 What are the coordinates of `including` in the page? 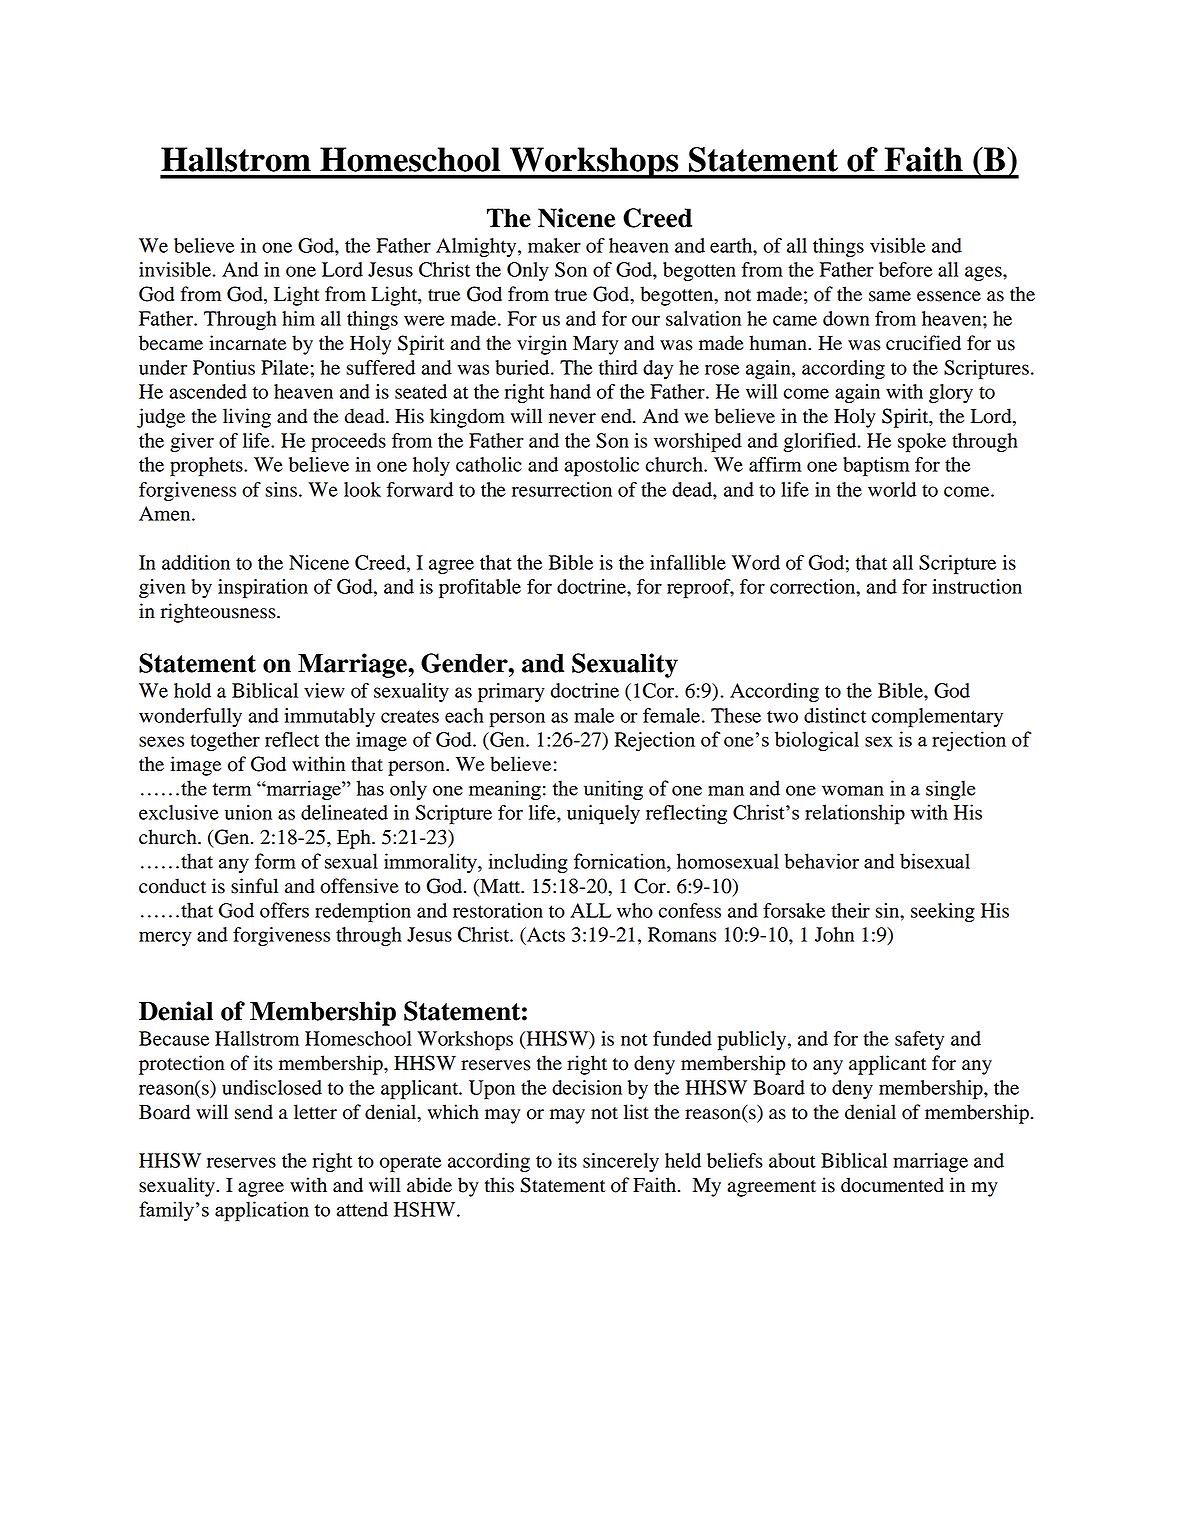 It's located at (528, 863).
